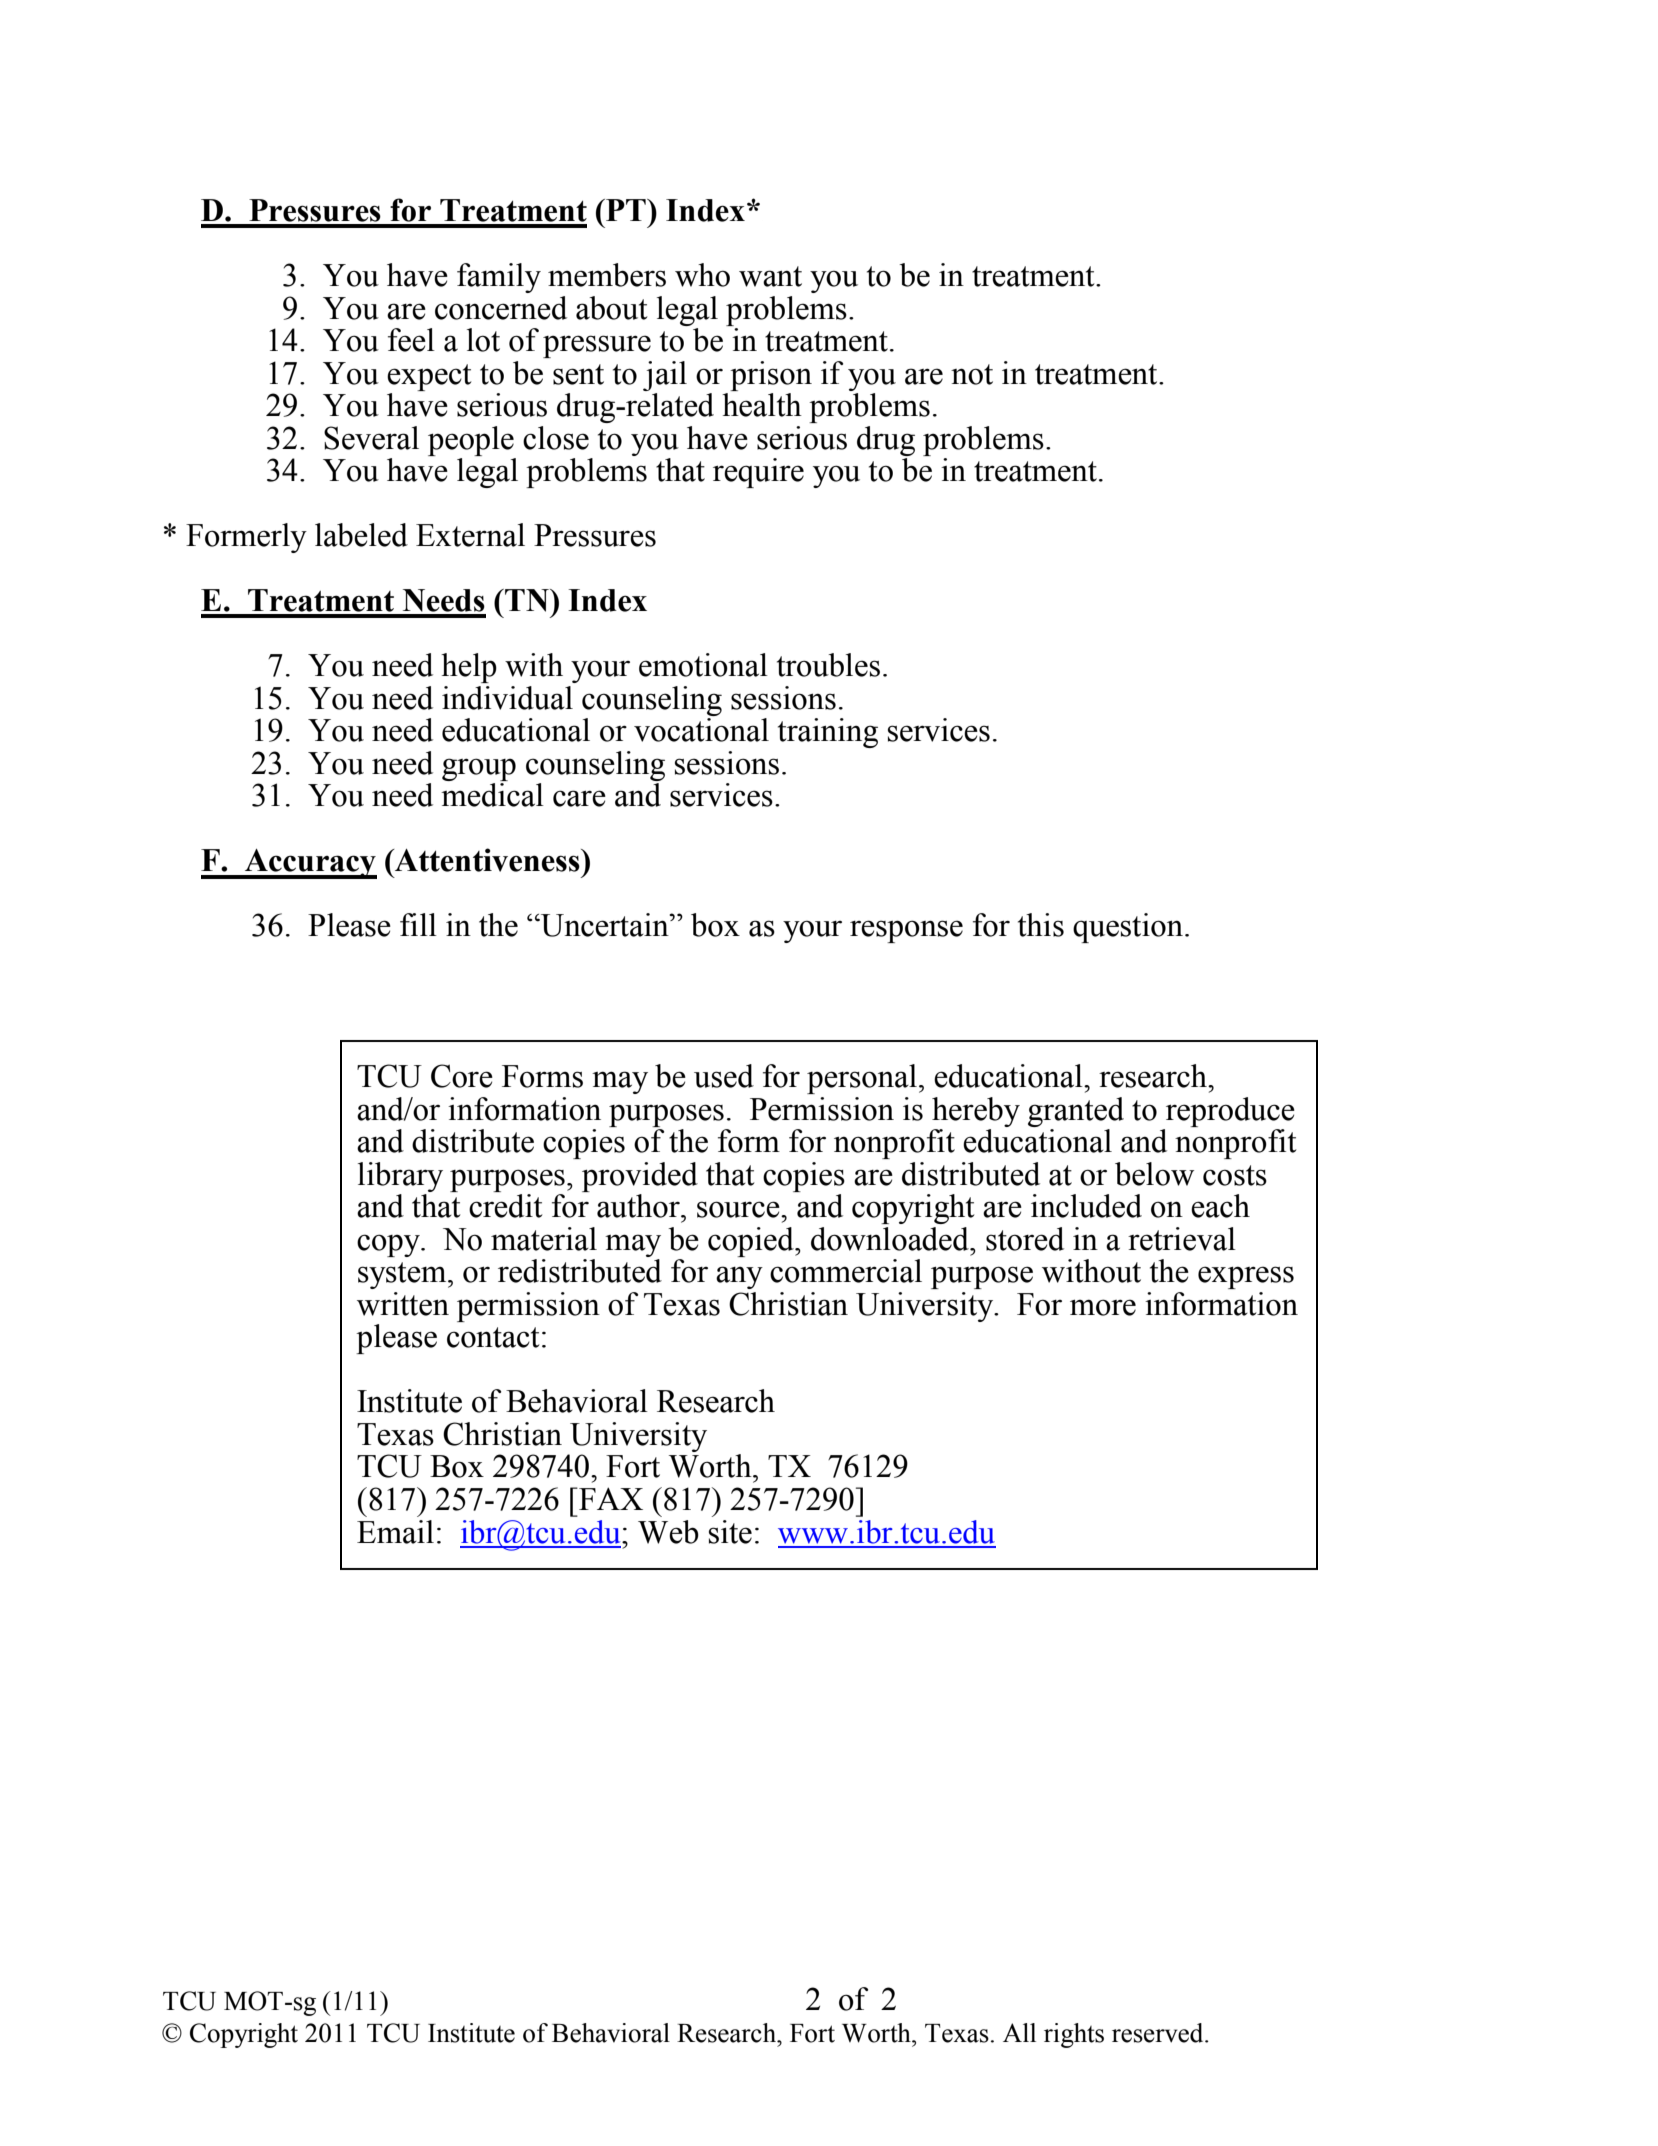 This image has width=1658, height=2146. What do you see at coordinates (668, 1532) in the image?
I see `Web` at bounding box center [668, 1532].
